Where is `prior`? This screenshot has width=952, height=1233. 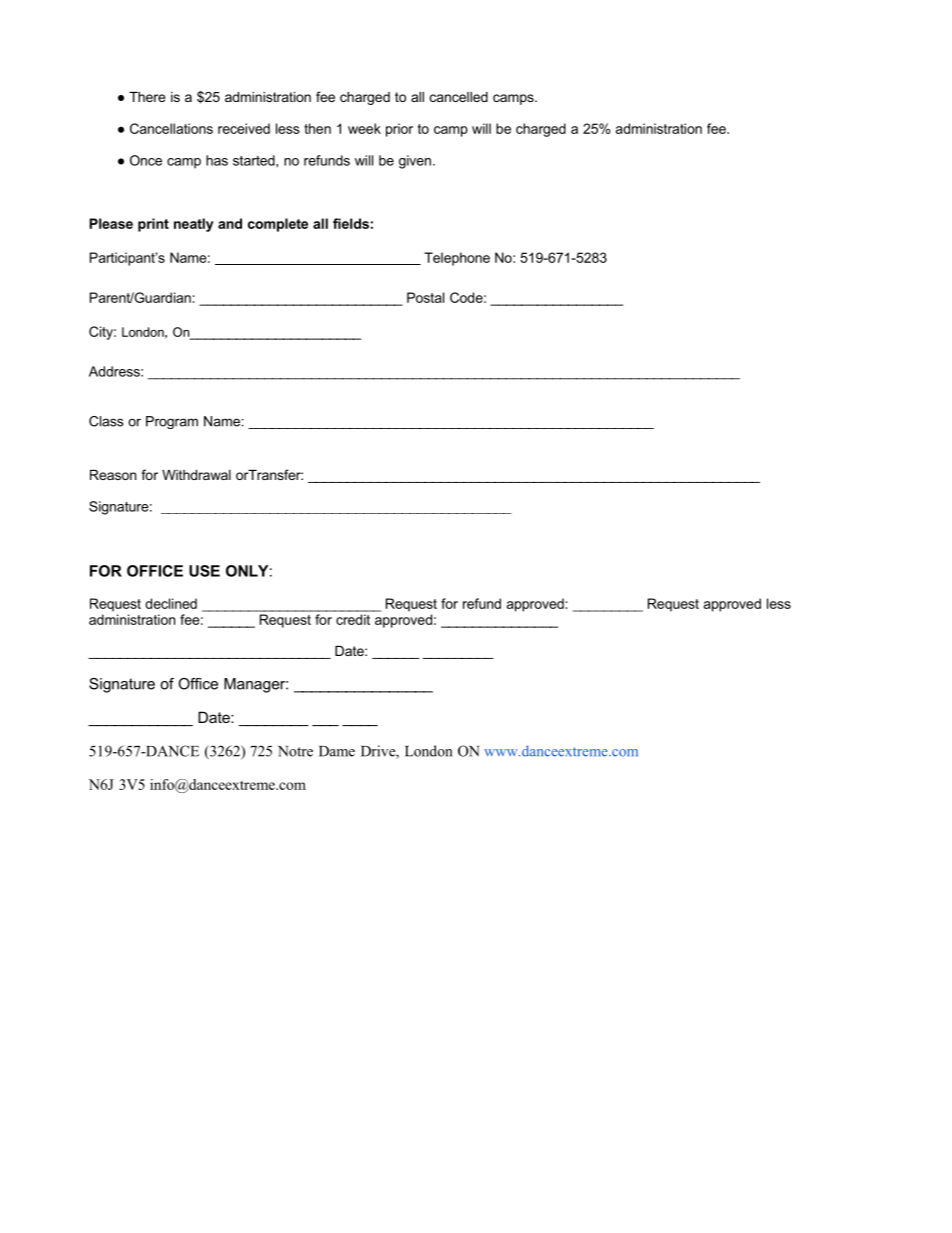 prior is located at coordinates (399, 130).
